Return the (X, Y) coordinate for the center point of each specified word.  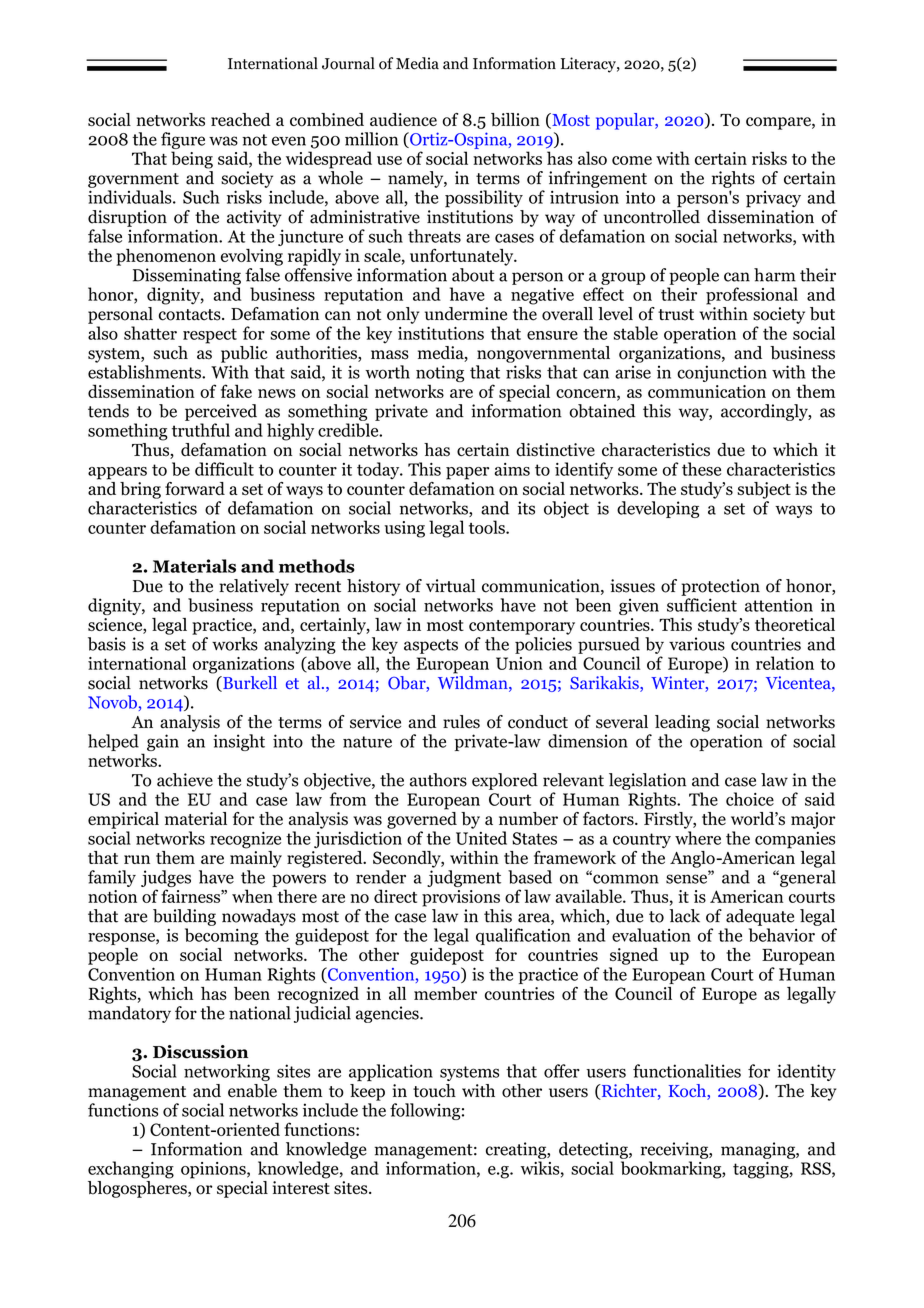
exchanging (131, 1170)
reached (241, 119)
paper (467, 473)
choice (750, 799)
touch (434, 1091)
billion (515, 120)
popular (626, 121)
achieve (185, 780)
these (701, 469)
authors (438, 780)
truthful (201, 430)
